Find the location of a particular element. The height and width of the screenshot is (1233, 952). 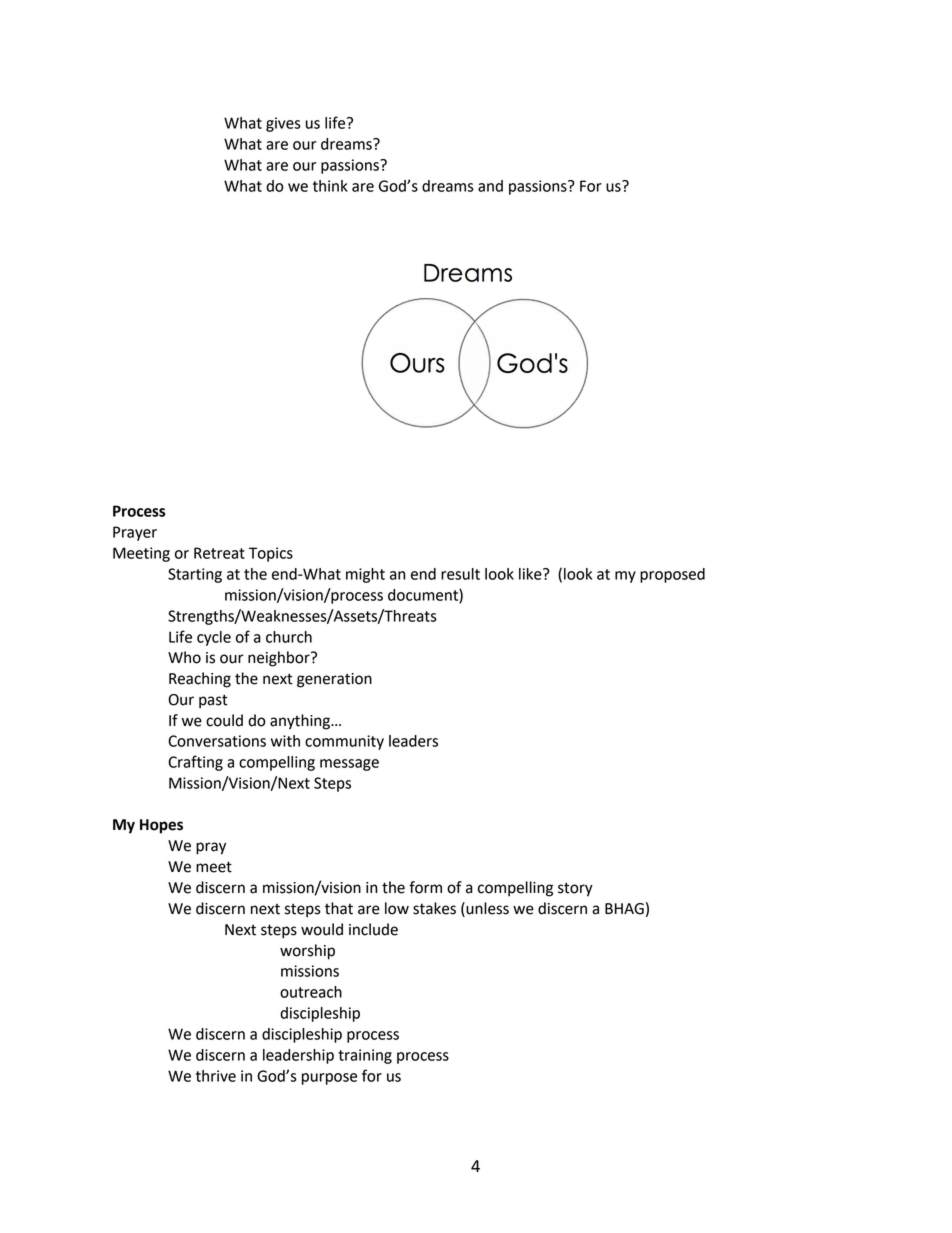

thrive is located at coordinates (216, 1076).
